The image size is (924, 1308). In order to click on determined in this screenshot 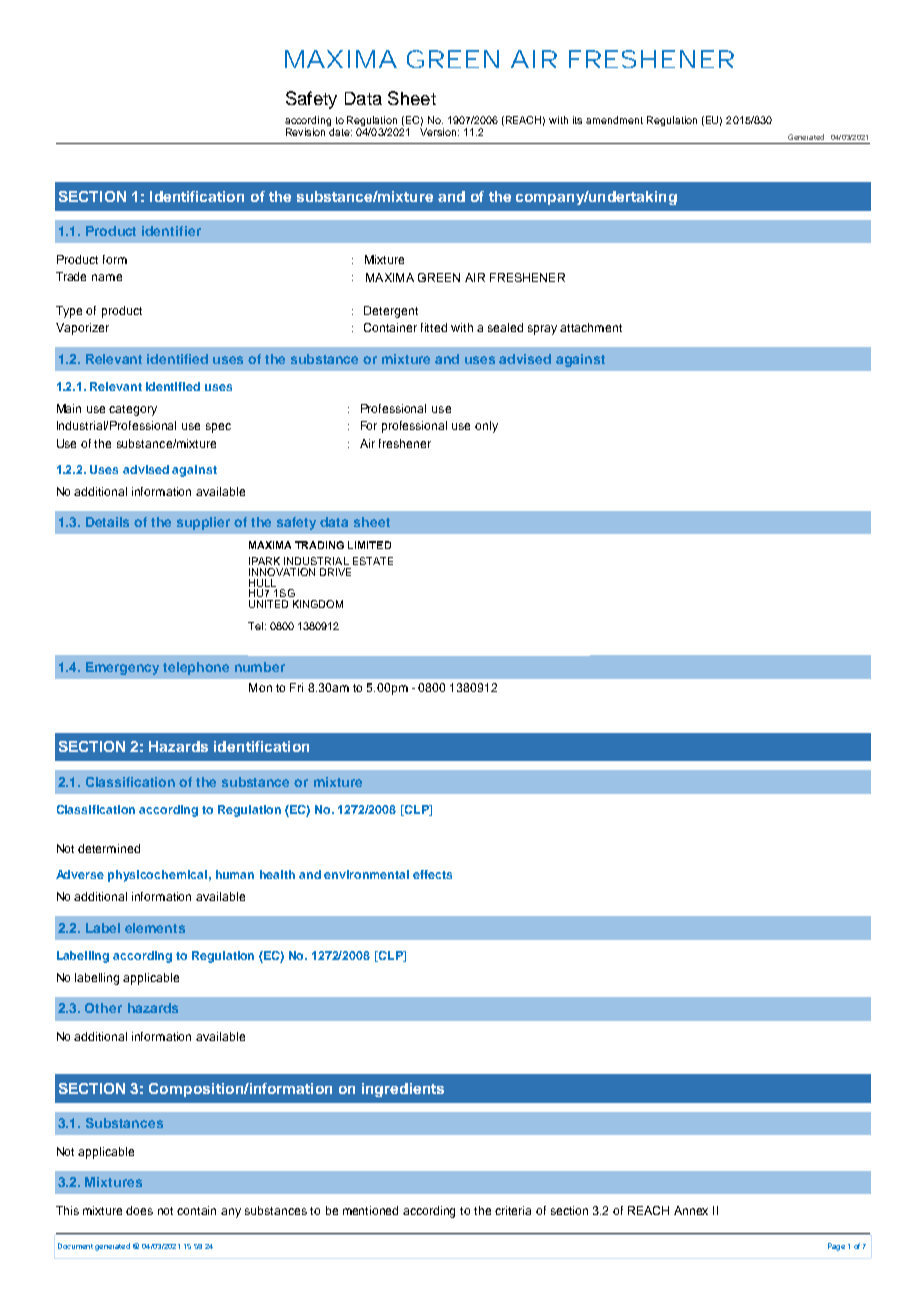, I will do `click(109, 848)`.
